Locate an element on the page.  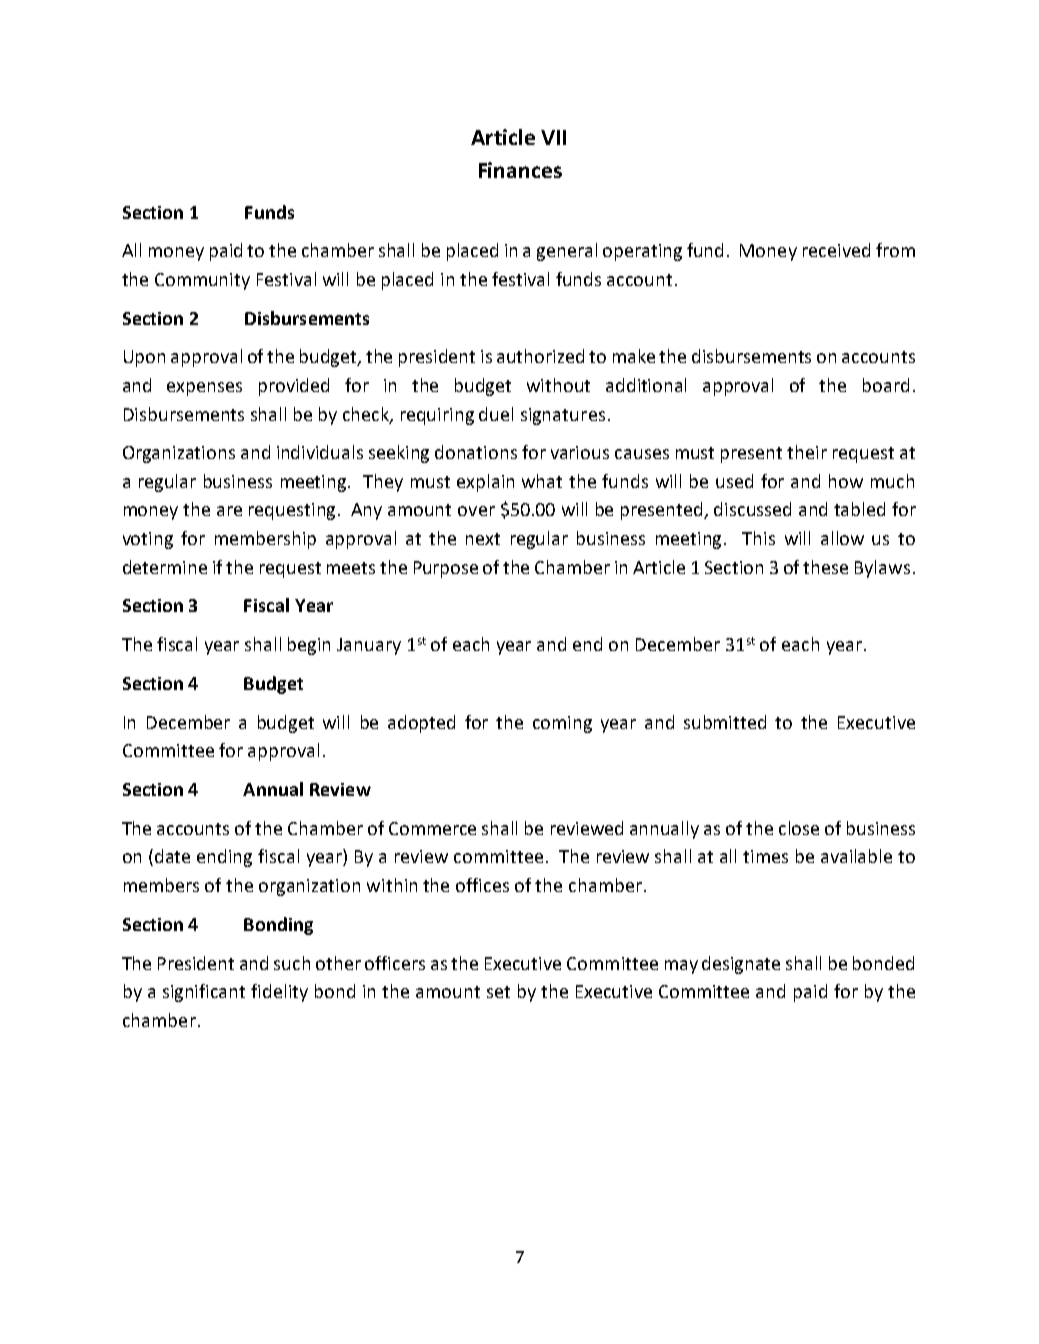
ending is located at coordinates (224, 858).
